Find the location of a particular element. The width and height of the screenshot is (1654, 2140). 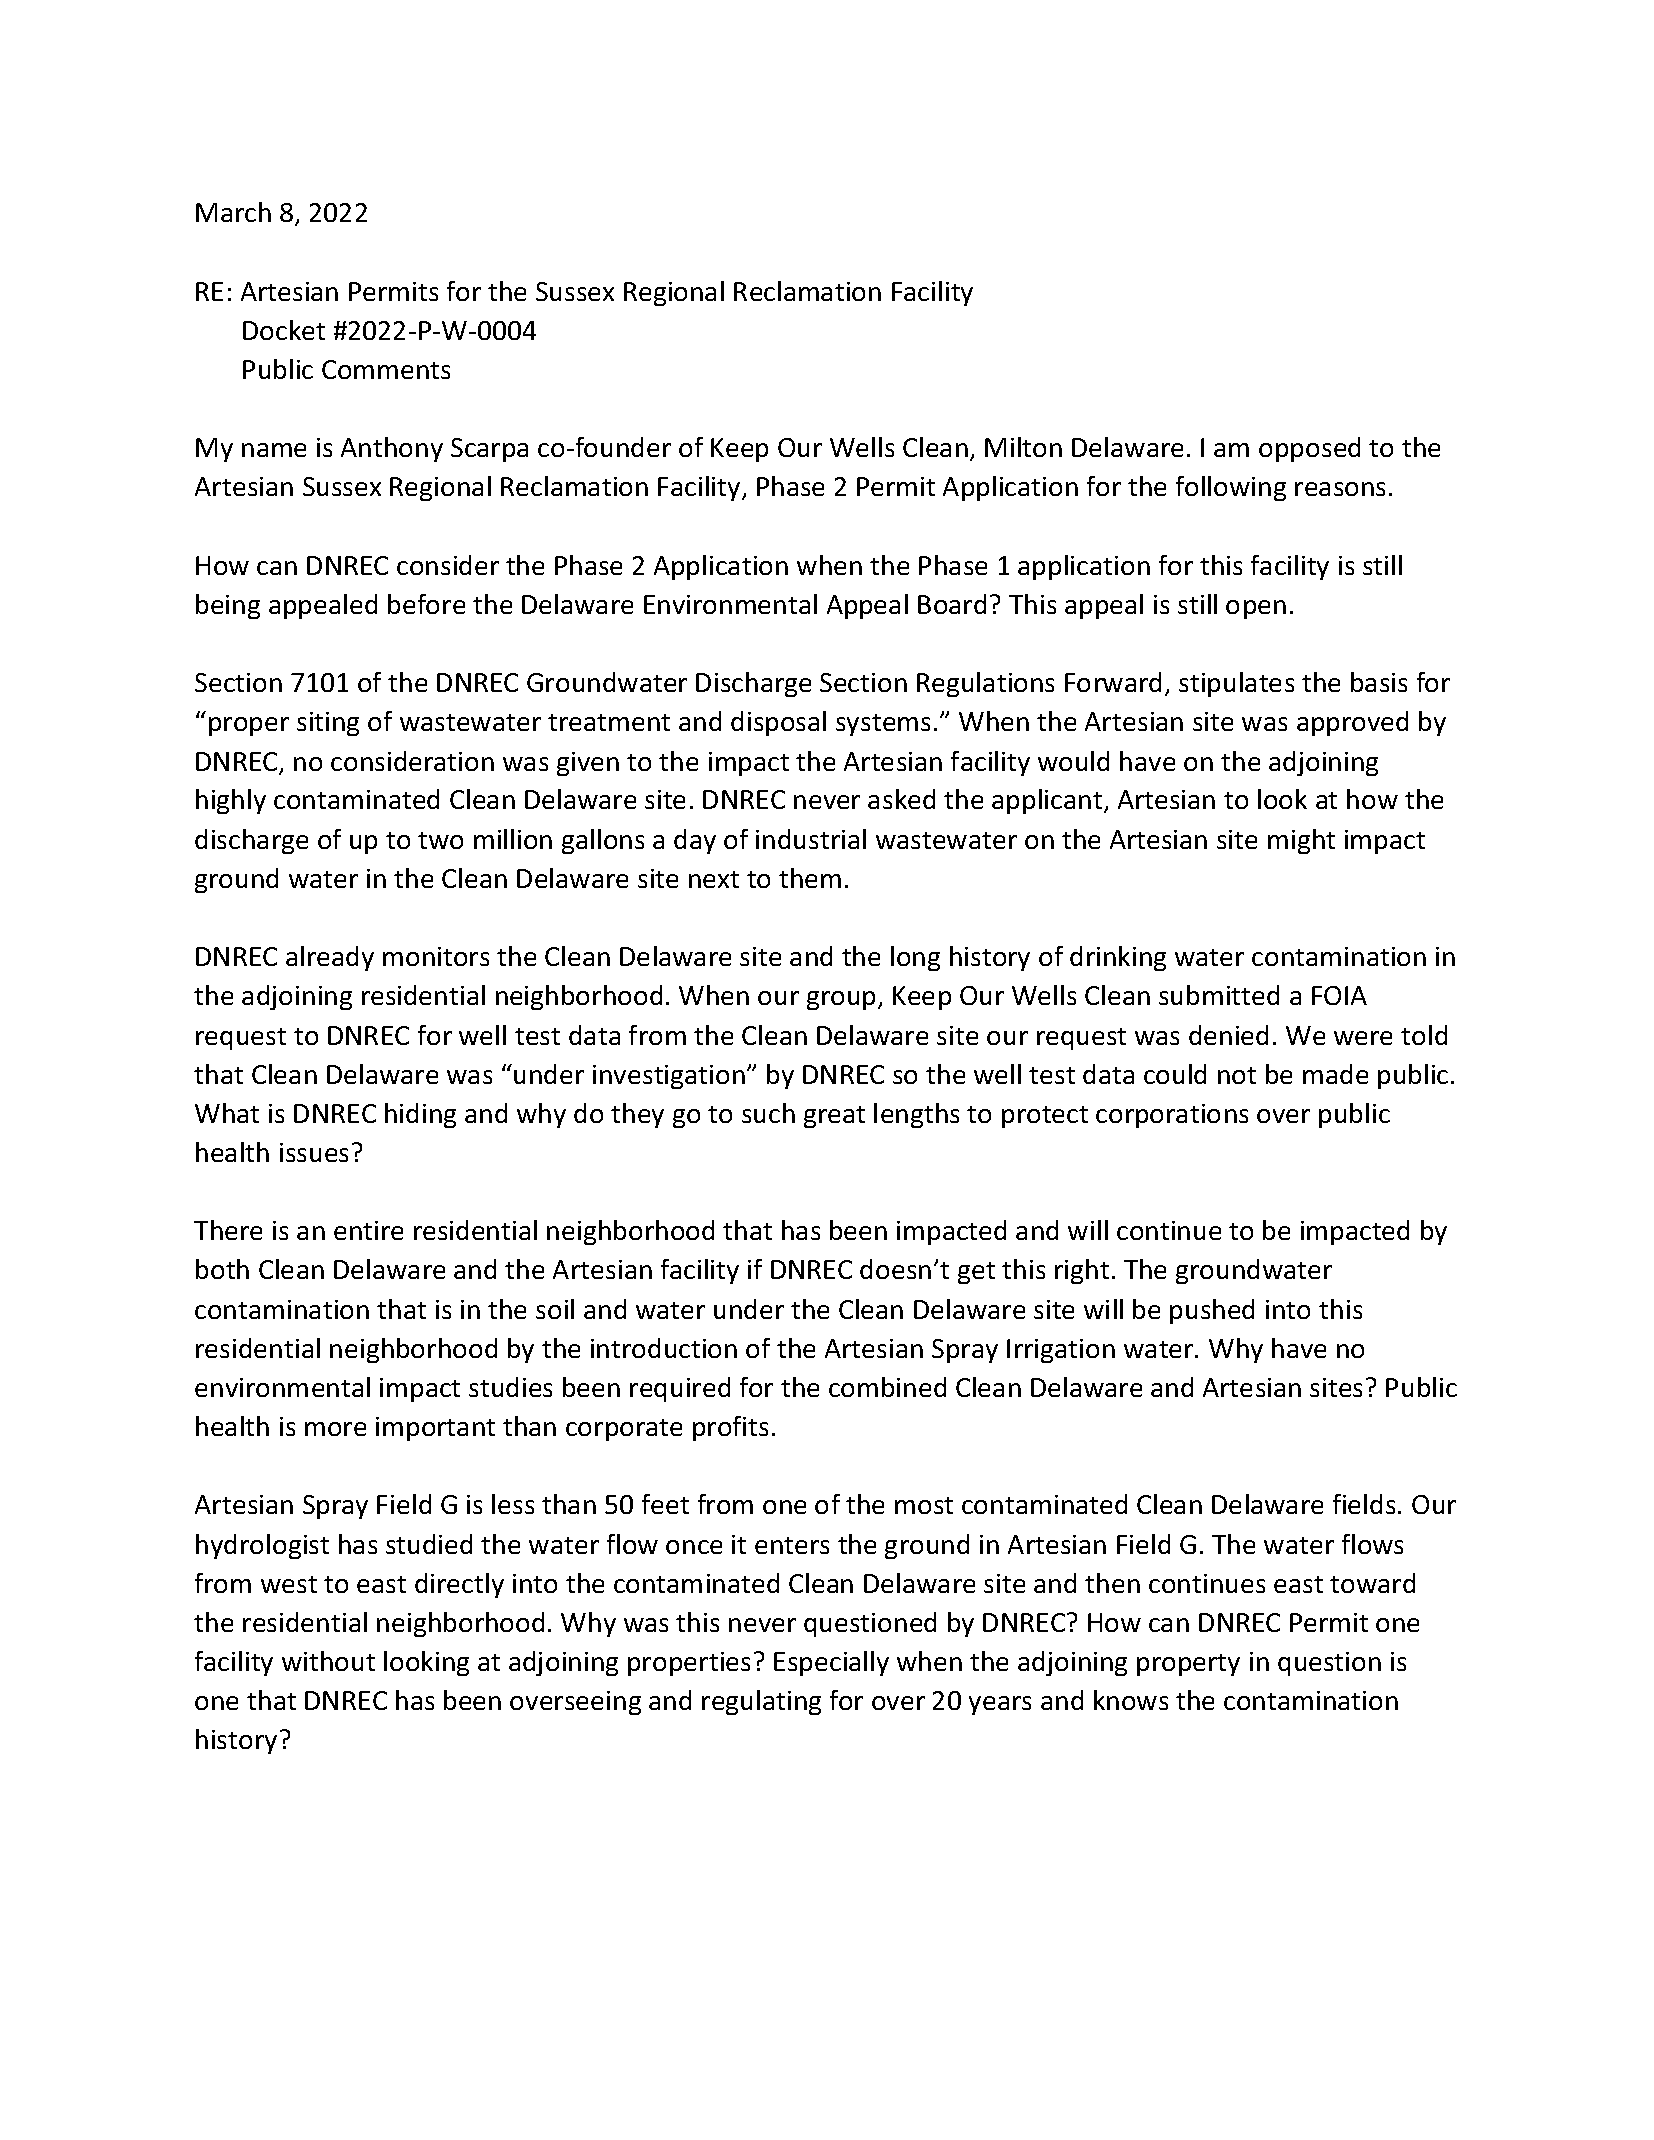

combined is located at coordinates (887, 1387).
